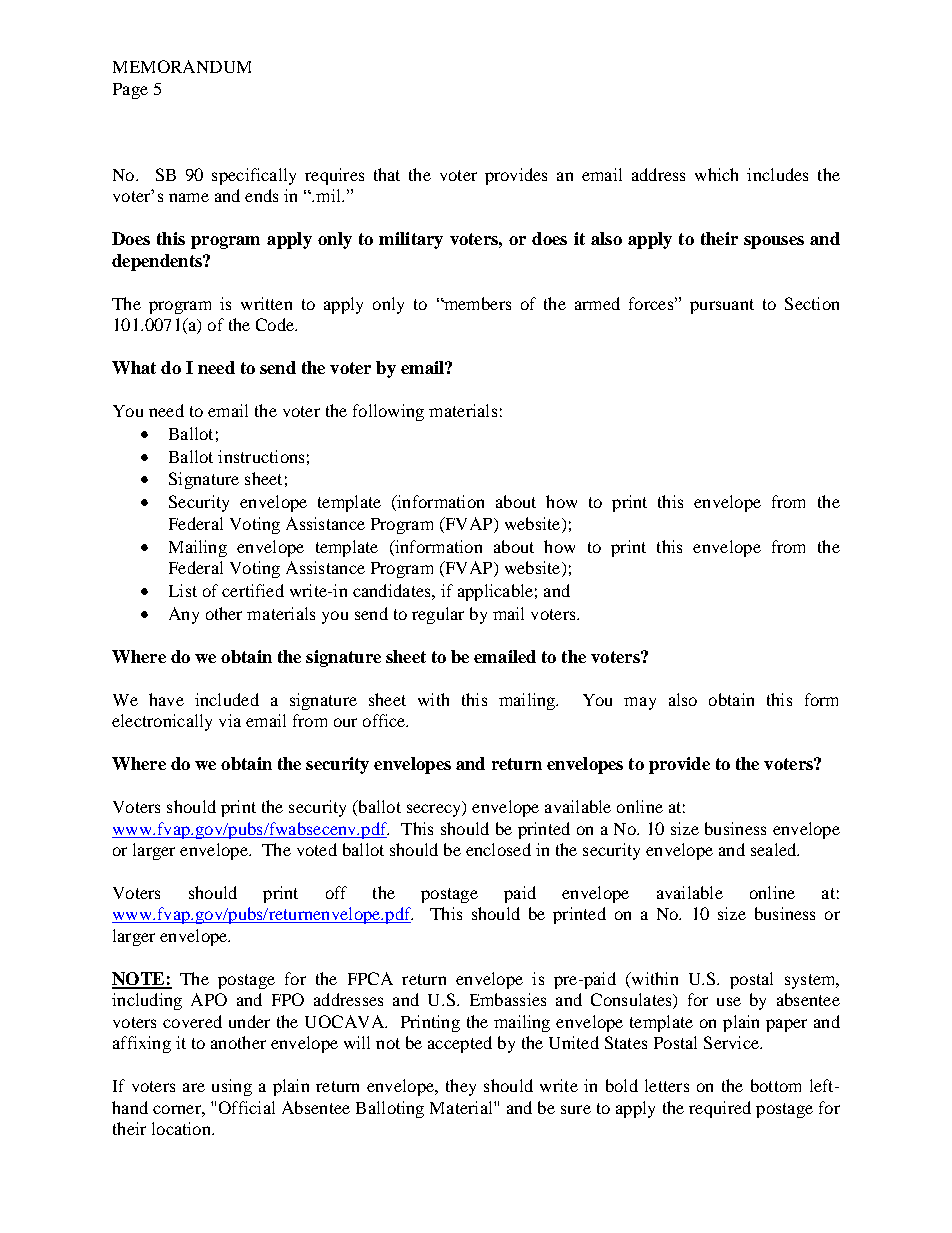  Describe the element at coordinates (498, 849) in the image. I see `enclosed` at that location.
